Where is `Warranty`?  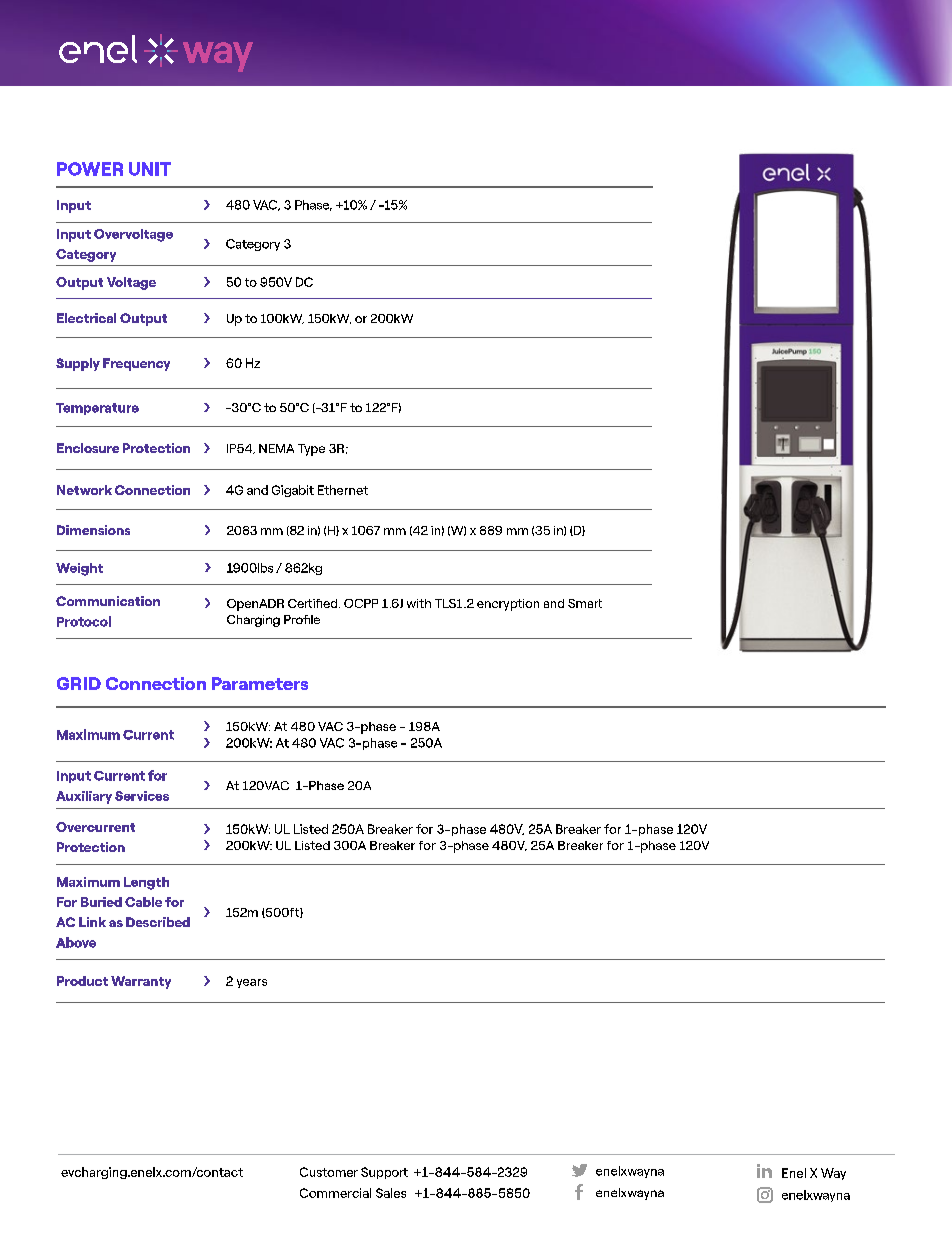
Warranty is located at coordinates (141, 982).
